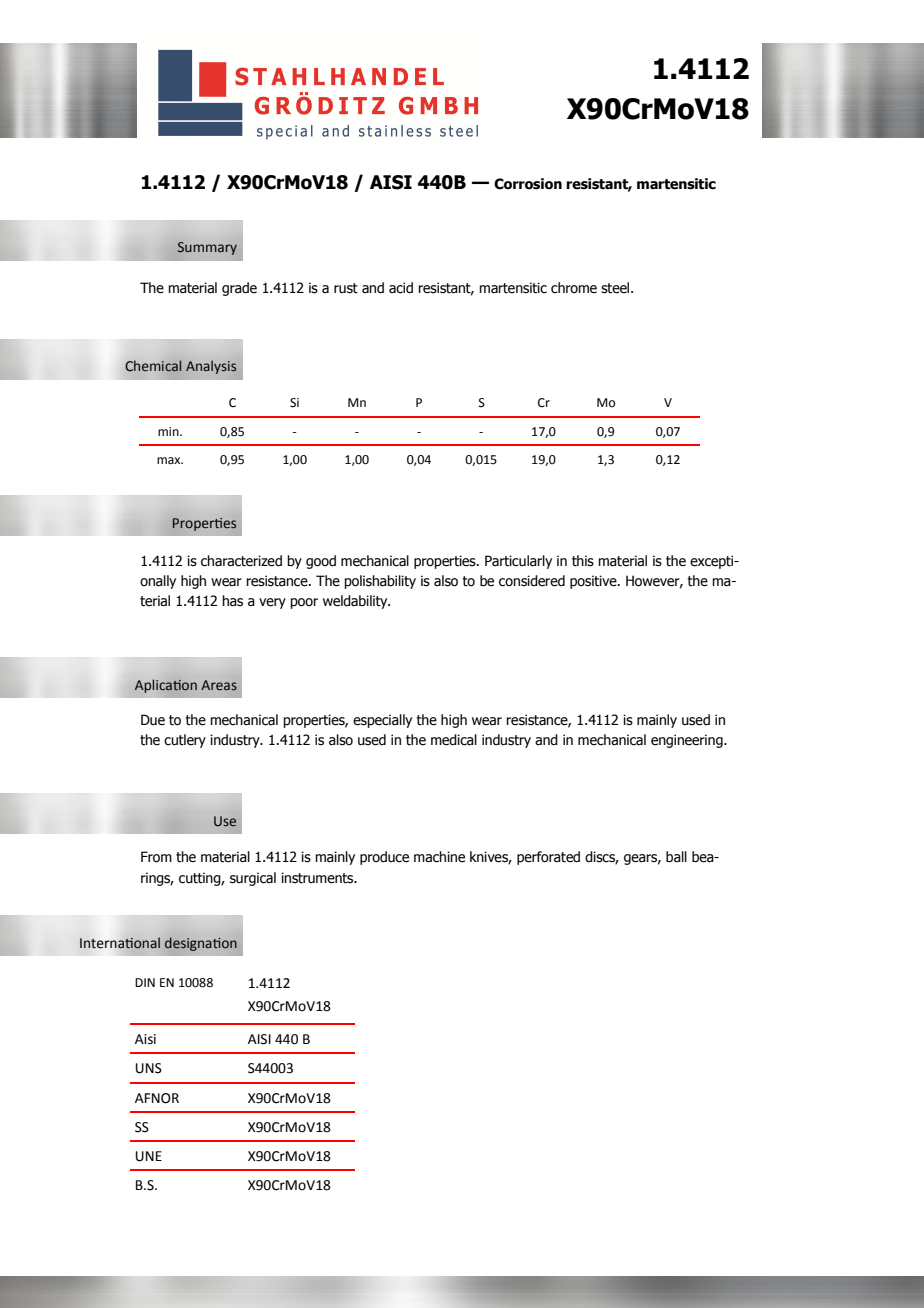  What do you see at coordinates (382, 721) in the image?
I see `especially` at bounding box center [382, 721].
